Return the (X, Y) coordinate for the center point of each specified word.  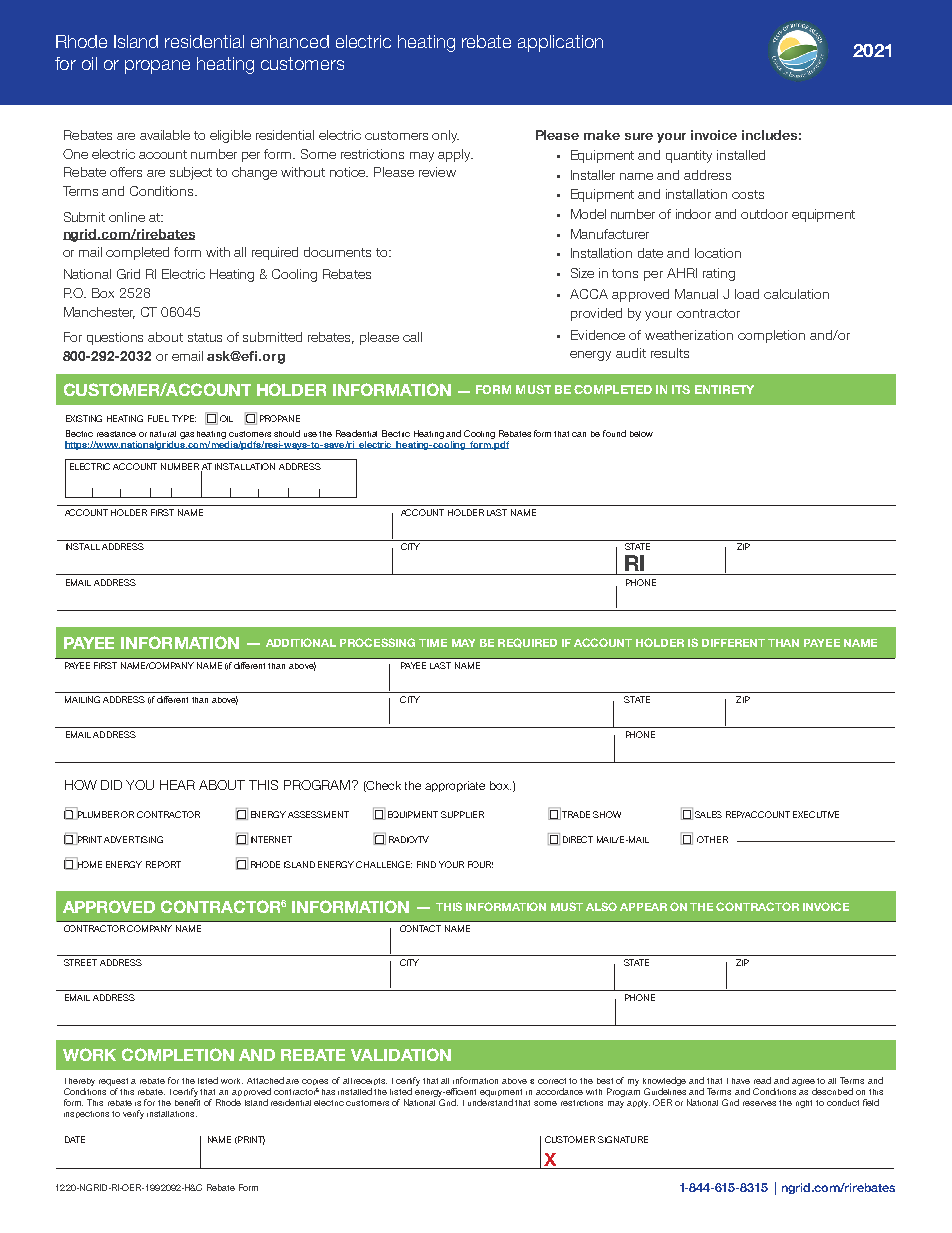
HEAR (177, 785)
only (445, 136)
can (579, 434)
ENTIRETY (724, 389)
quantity (689, 156)
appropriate (455, 786)
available (165, 135)
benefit (187, 1102)
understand (490, 1102)
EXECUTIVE (816, 814)
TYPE (184, 418)
